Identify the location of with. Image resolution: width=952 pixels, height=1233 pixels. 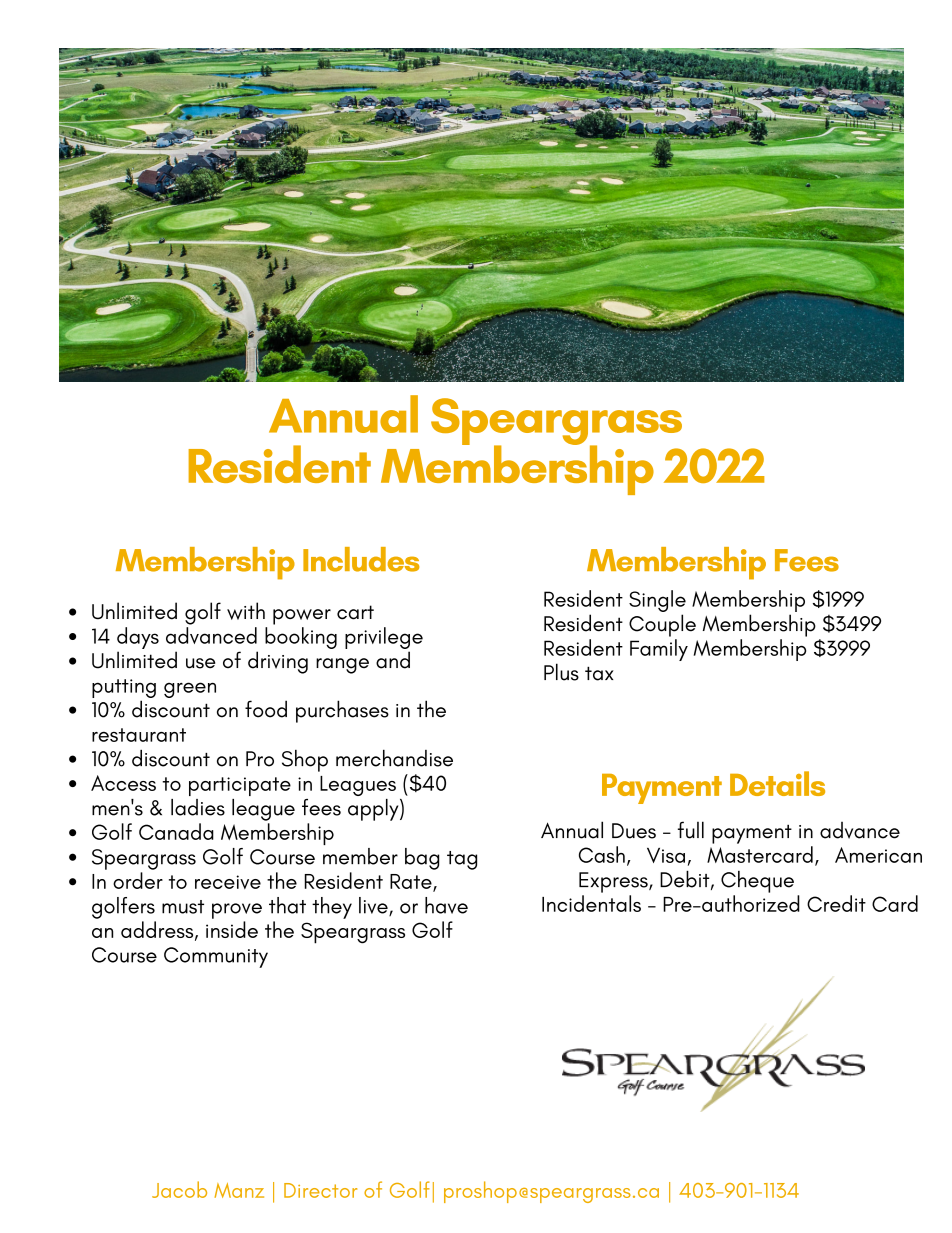
(246, 611).
